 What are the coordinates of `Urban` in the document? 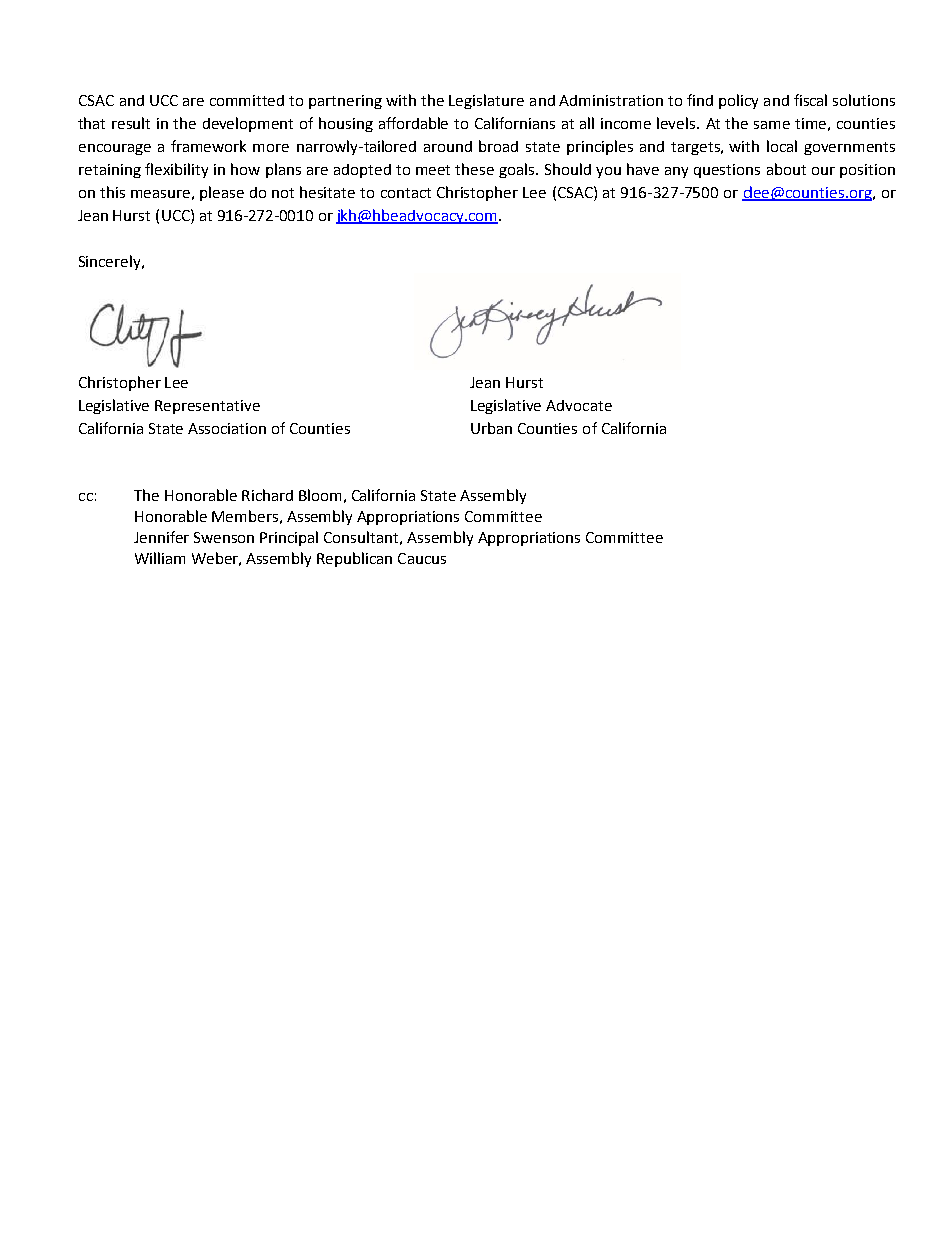 It's located at (491, 428).
